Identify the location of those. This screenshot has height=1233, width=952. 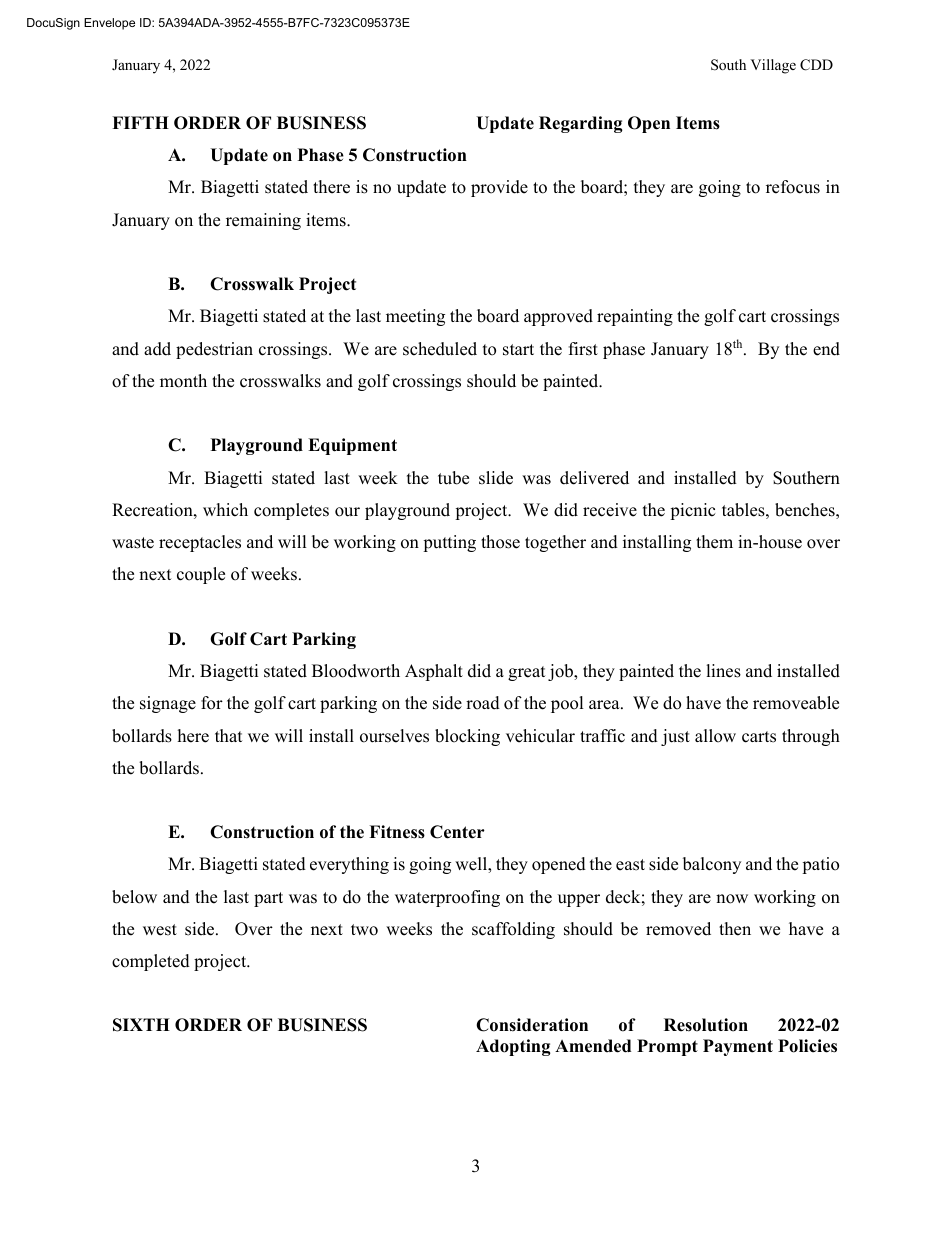
(500, 542).
